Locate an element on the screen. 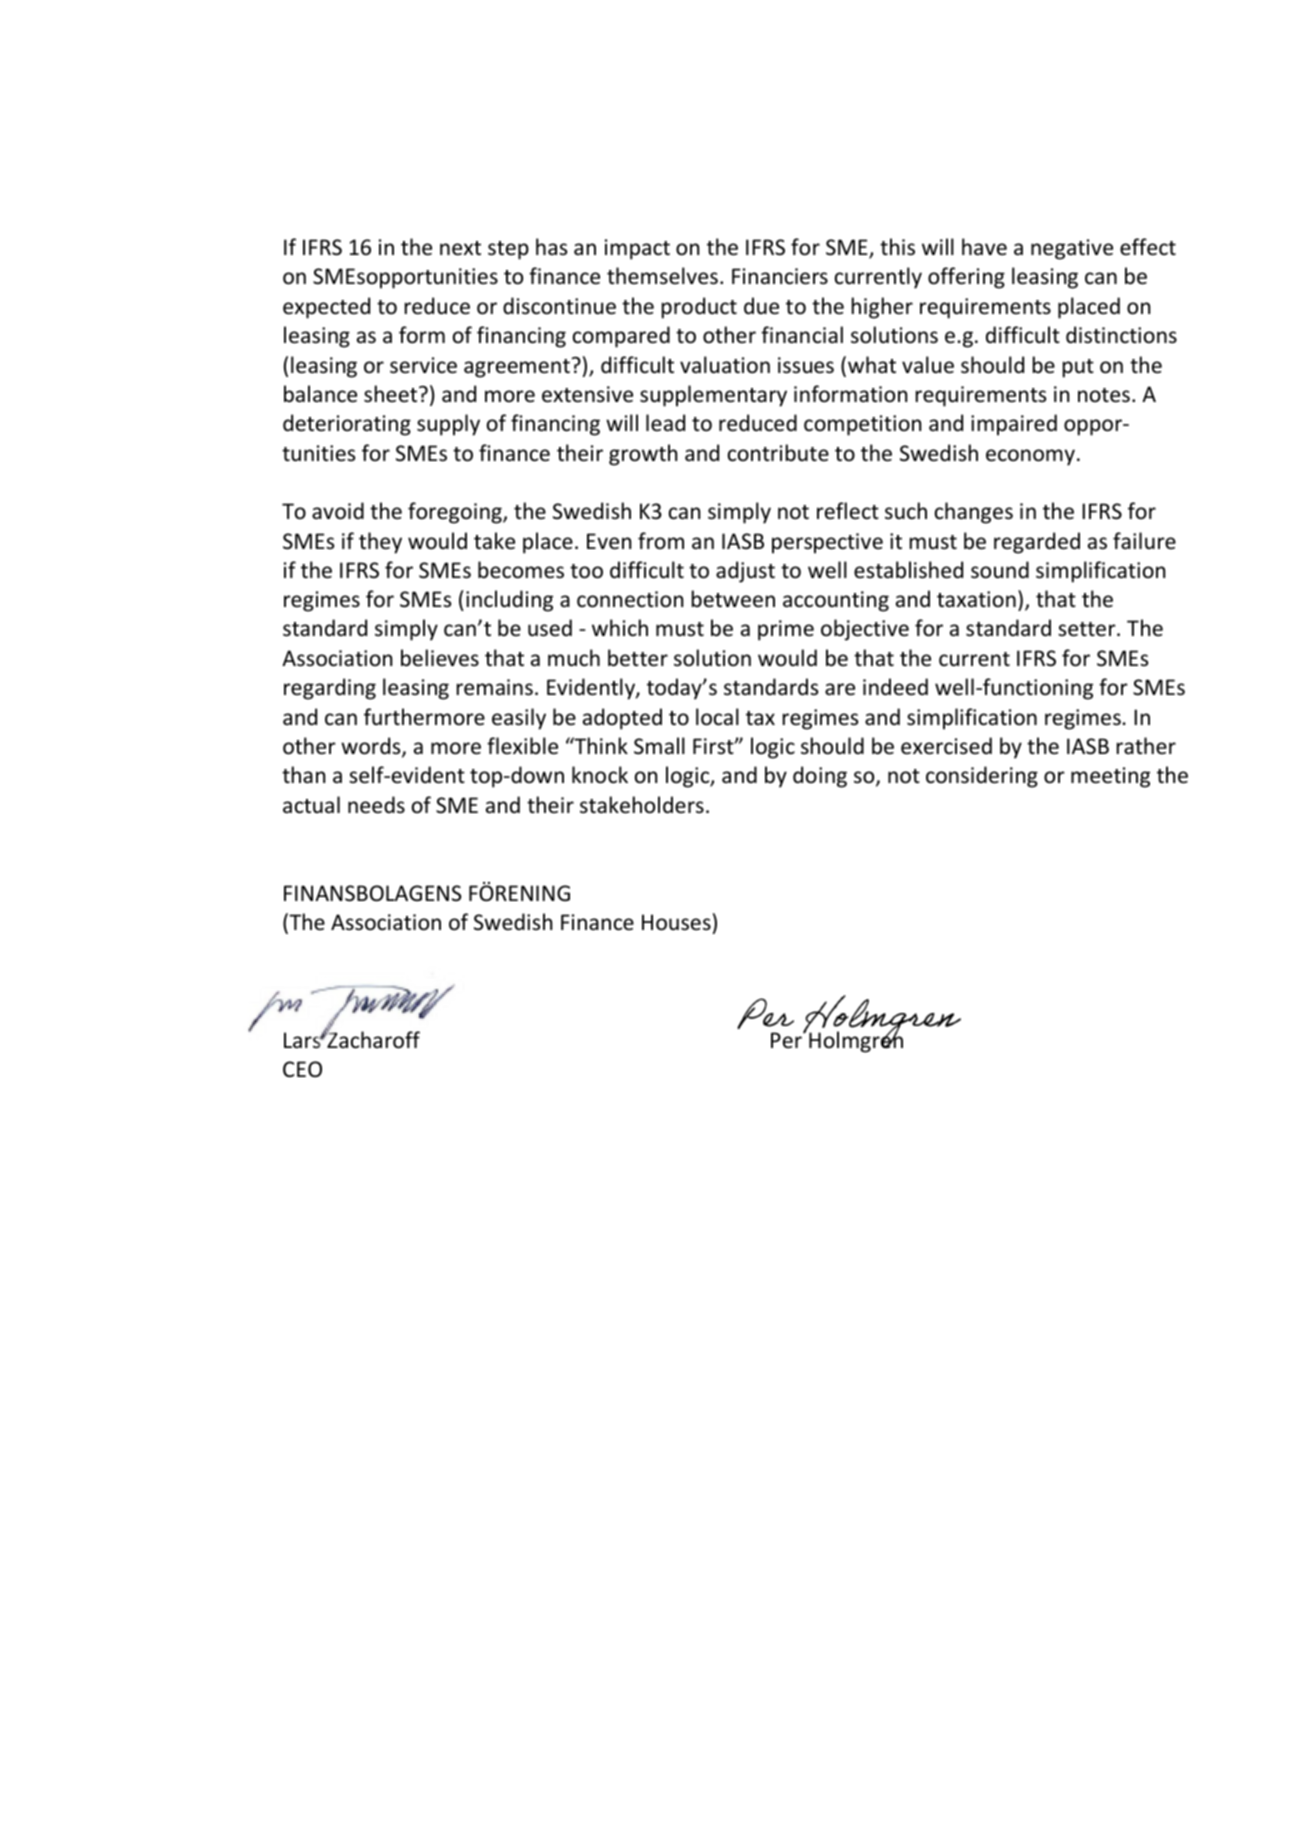 The width and height of the screenshot is (1301, 1841). prime is located at coordinates (786, 630).
